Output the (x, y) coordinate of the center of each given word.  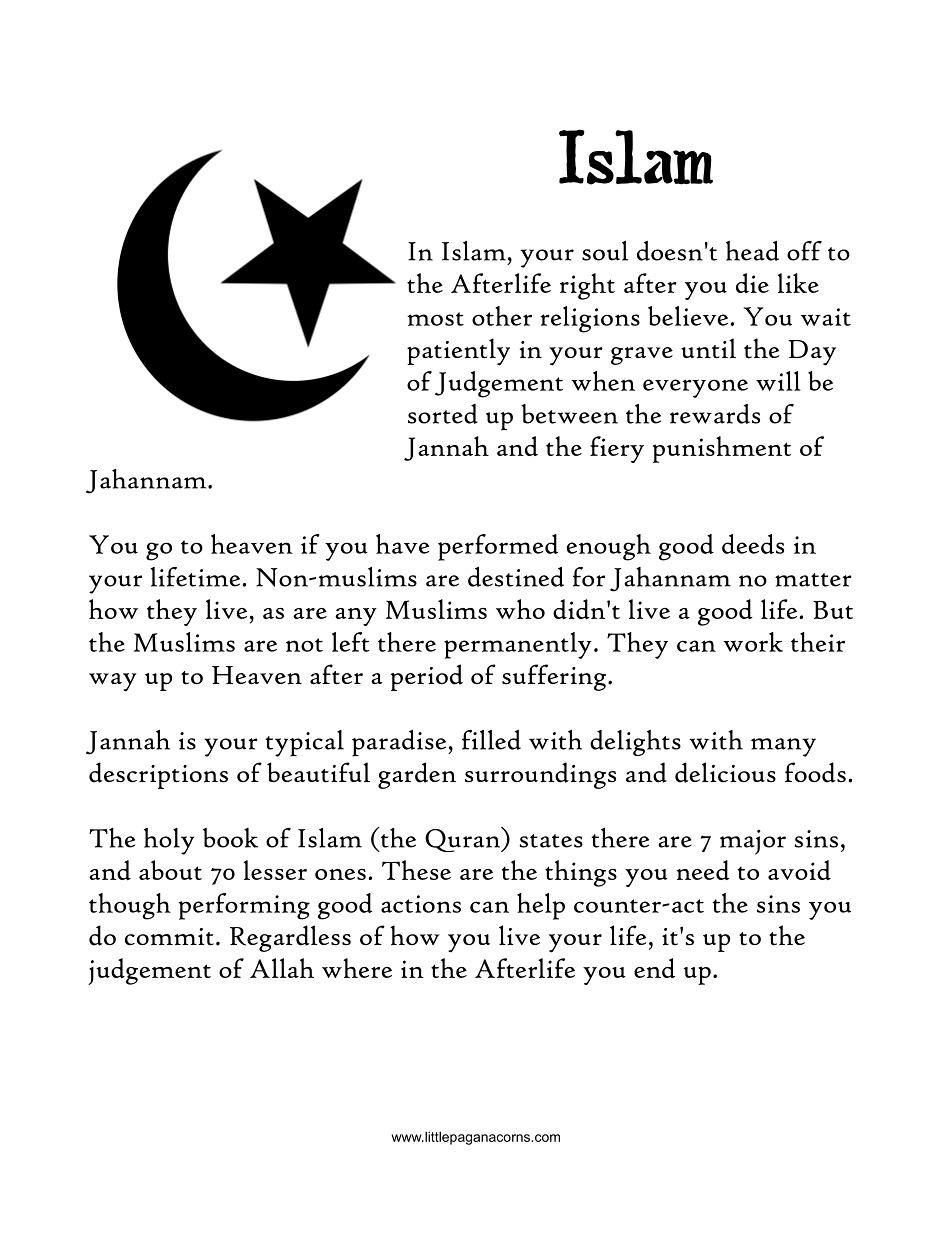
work (753, 642)
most (435, 319)
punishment (722, 449)
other (502, 316)
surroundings (540, 775)
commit (169, 937)
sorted (443, 414)
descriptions (158, 775)
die (752, 283)
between (569, 414)
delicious (725, 772)
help (541, 906)
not (304, 645)
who (520, 609)
